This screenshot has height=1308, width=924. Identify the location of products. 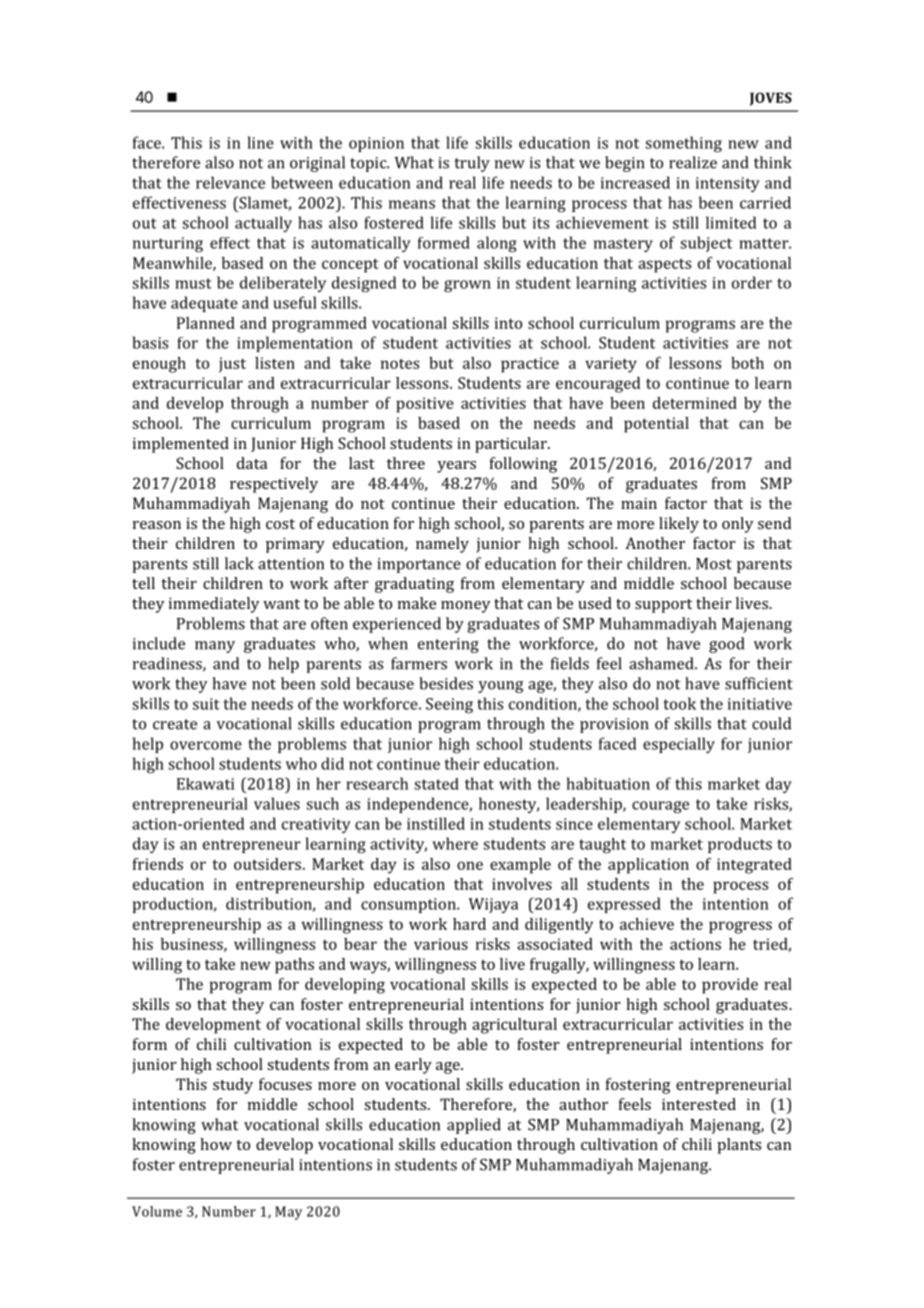
(740, 845).
